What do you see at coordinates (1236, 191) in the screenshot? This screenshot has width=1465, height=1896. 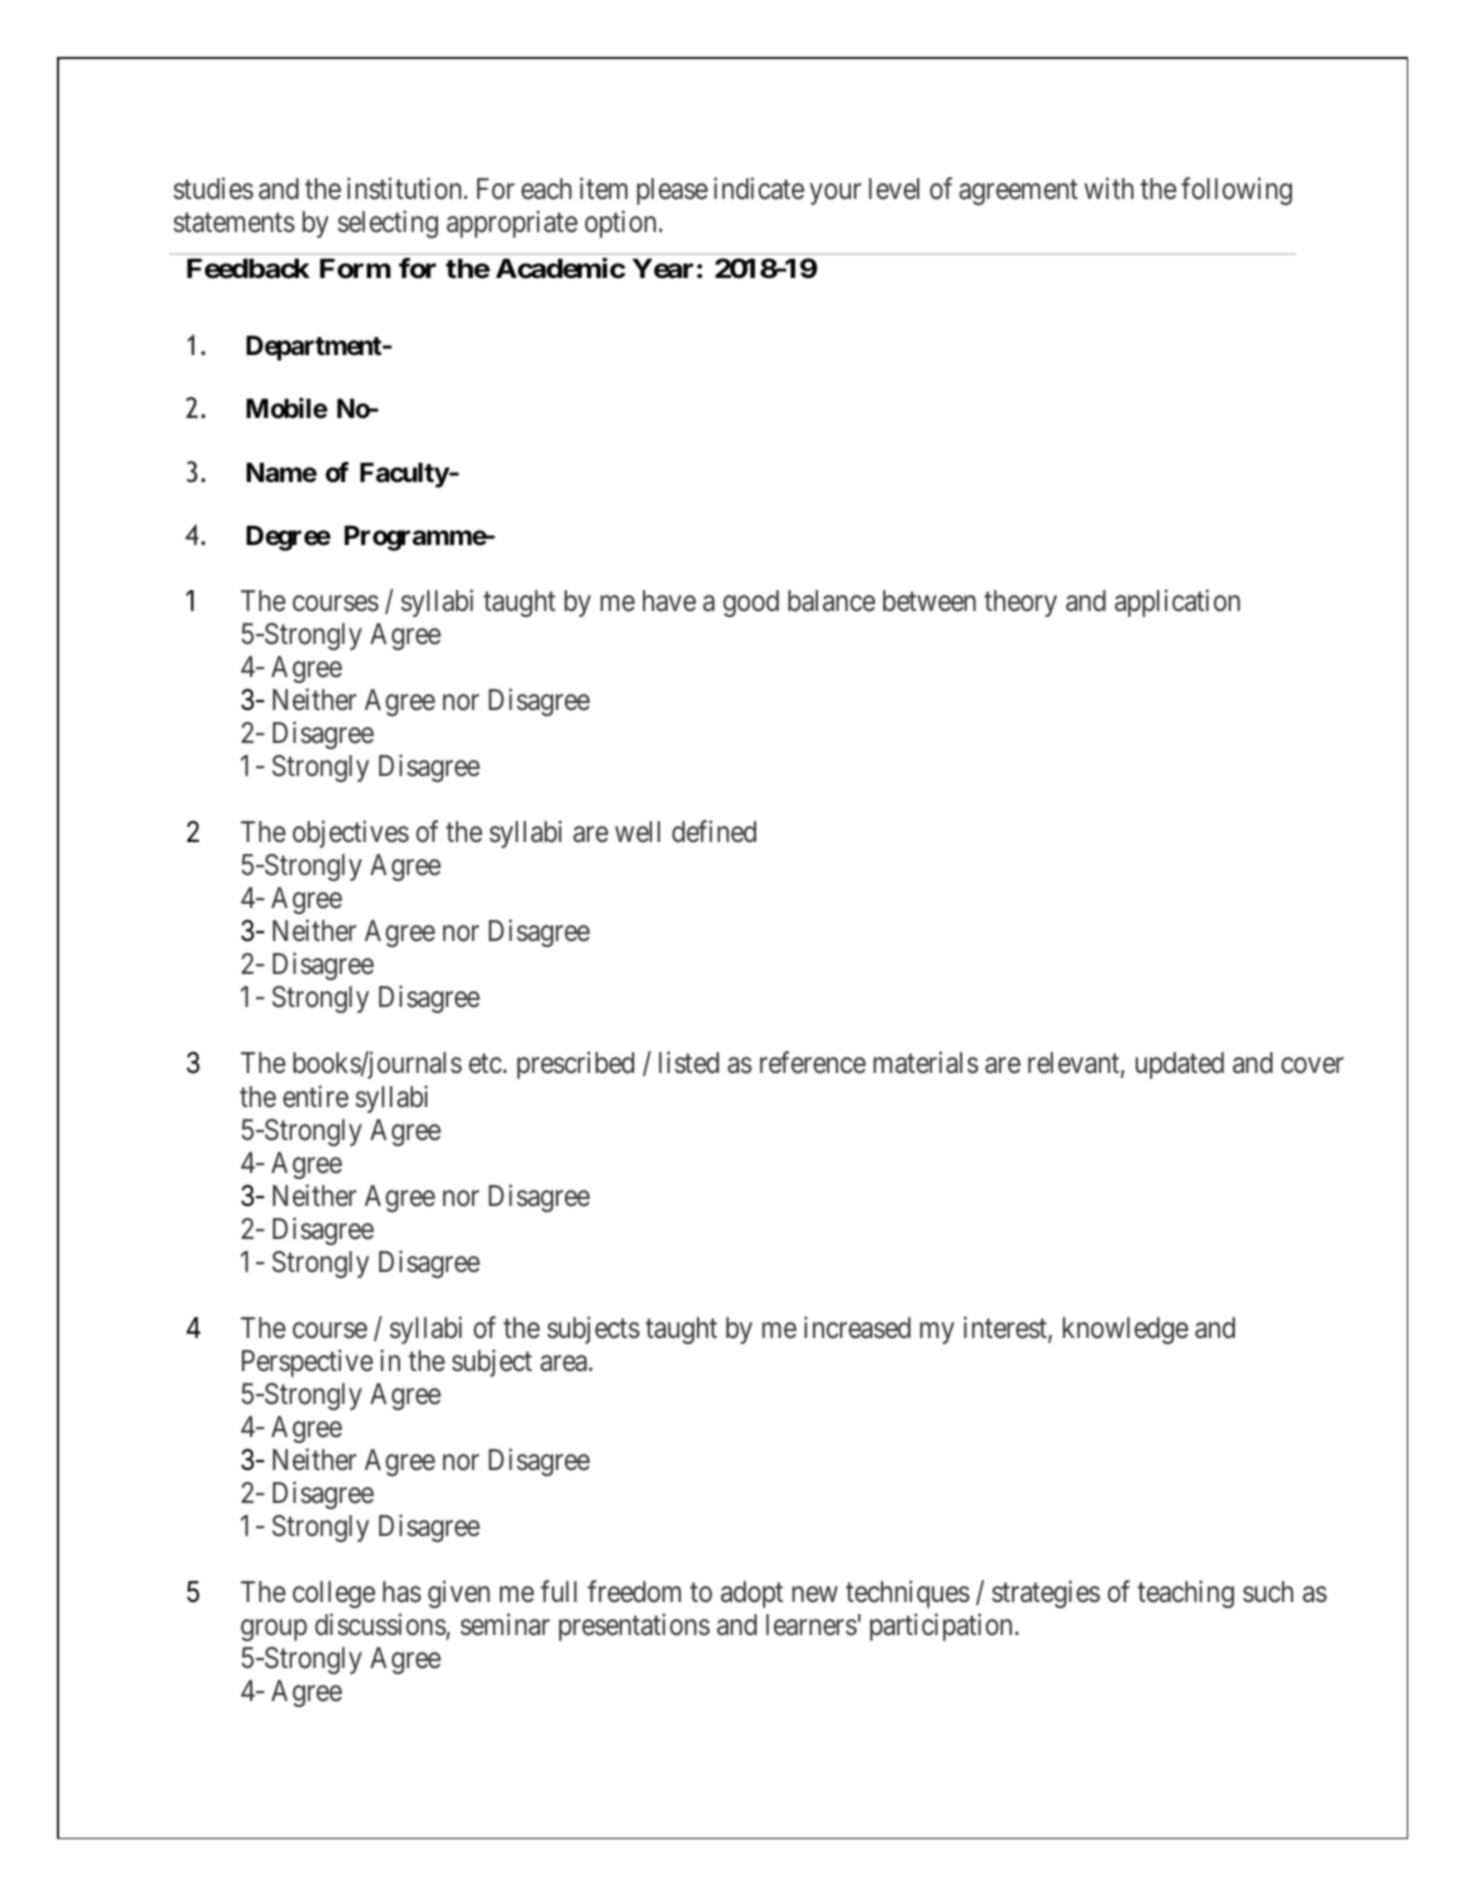 I see `following` at bounding box center [1236, 191].
